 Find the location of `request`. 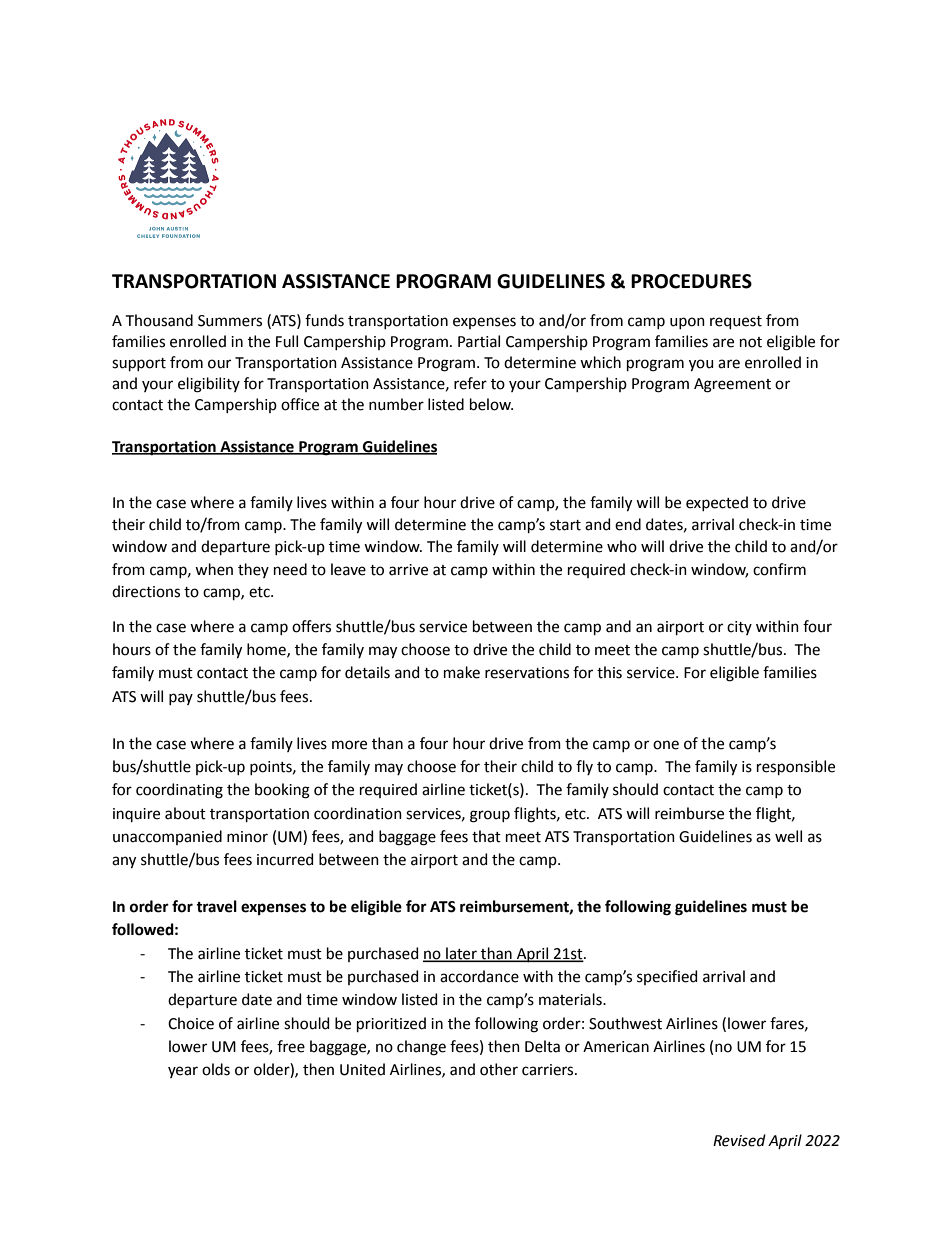

request is located at coordinates (736, 322).
